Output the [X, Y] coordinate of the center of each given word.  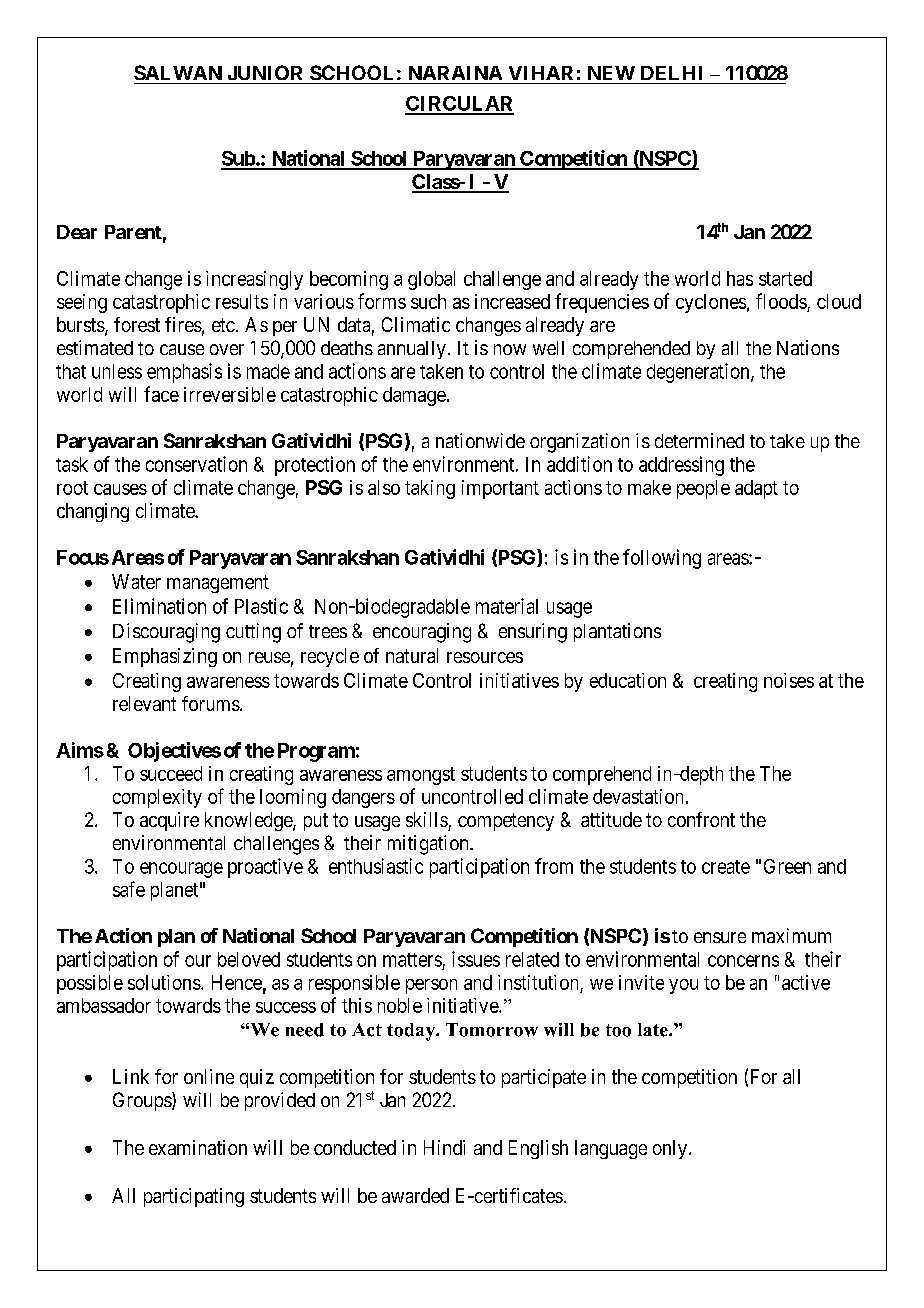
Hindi [444, 1147]
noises [789, 680]
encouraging [422, 633]
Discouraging [166, 633]
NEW [611, 73]
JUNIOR [265, 72]
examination [198, 1147]
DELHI [671, 73]
